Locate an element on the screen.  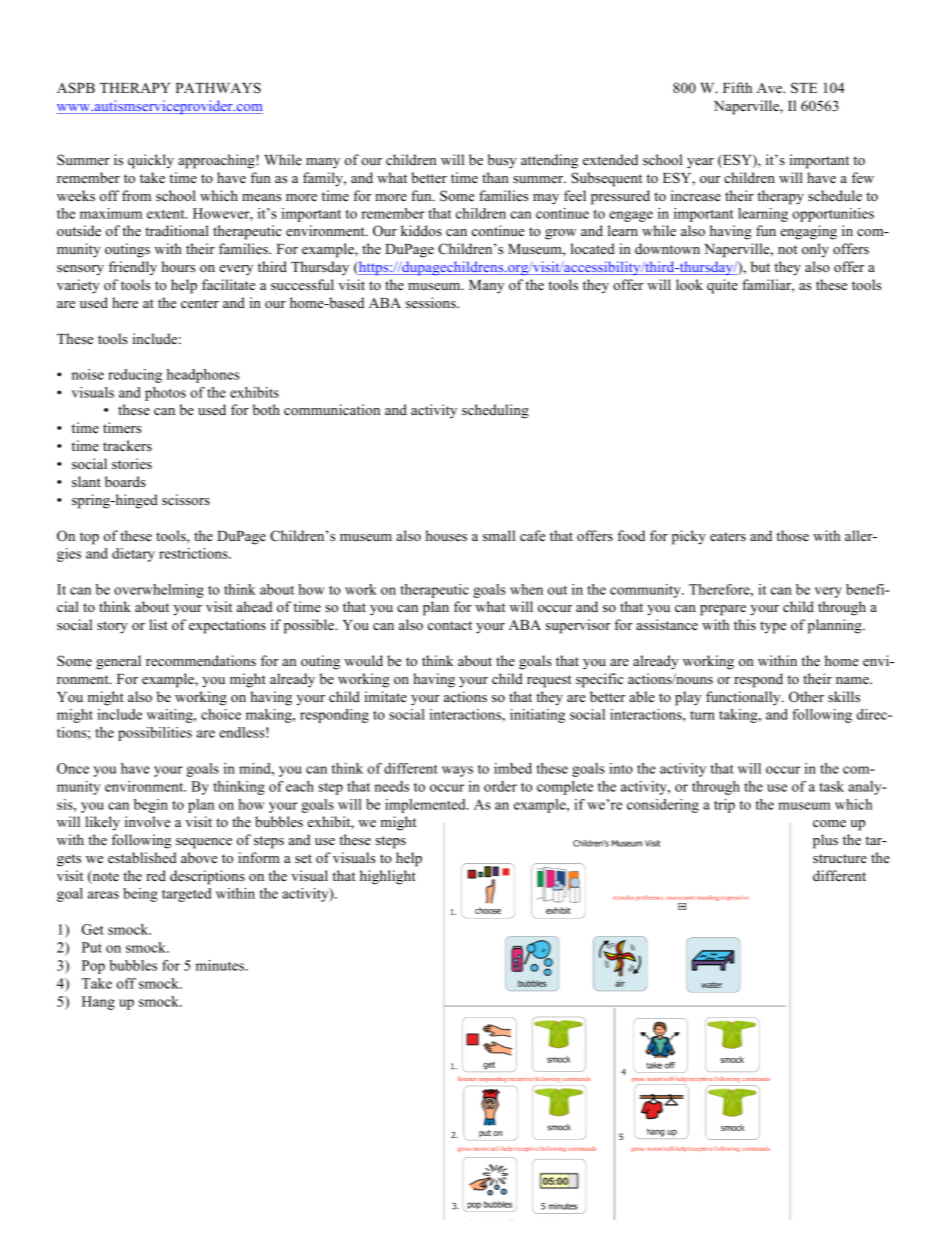
busy is located at coordinates (502, 161).
